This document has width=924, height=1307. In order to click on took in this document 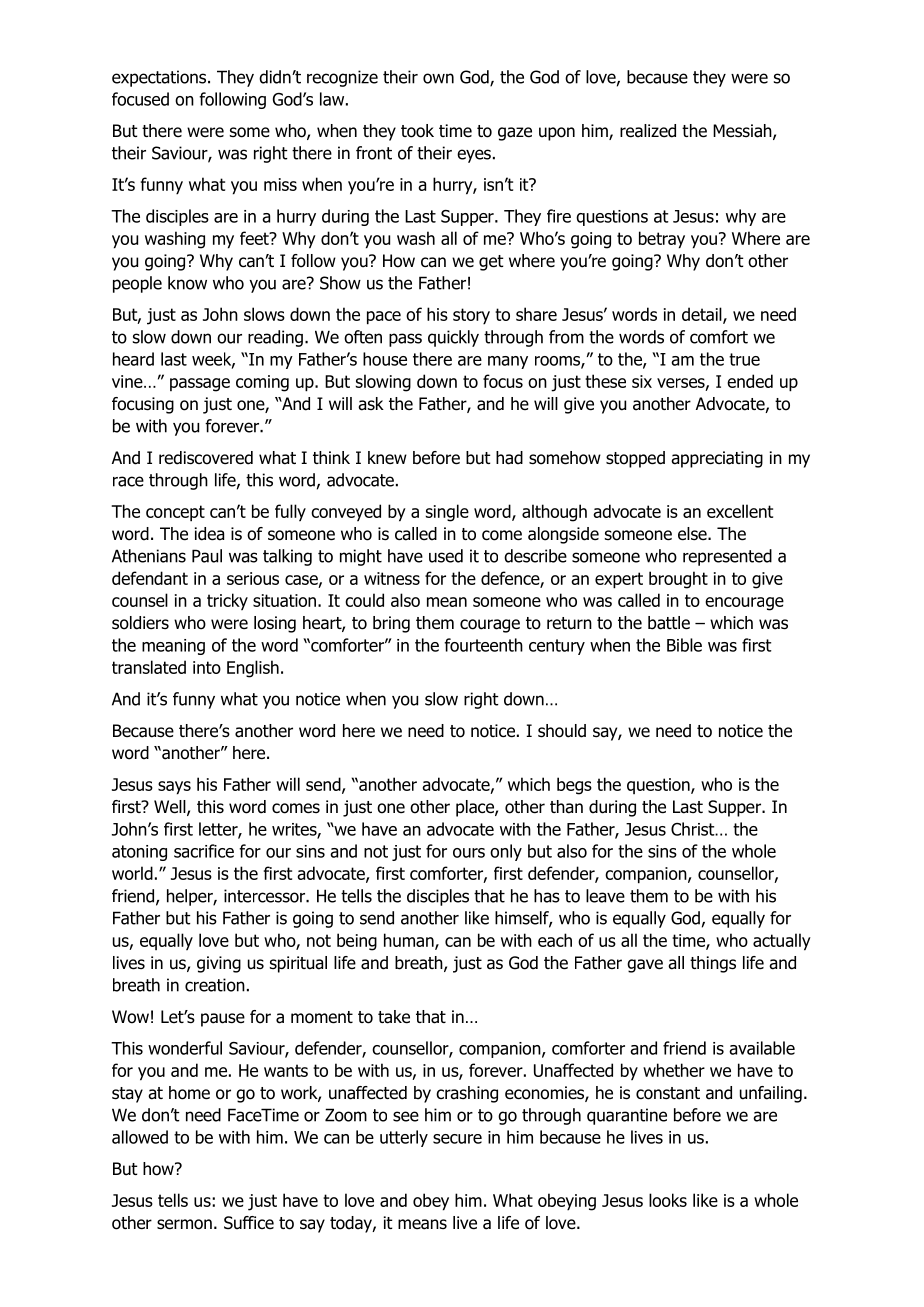, I will do `click(417, 131)`.
